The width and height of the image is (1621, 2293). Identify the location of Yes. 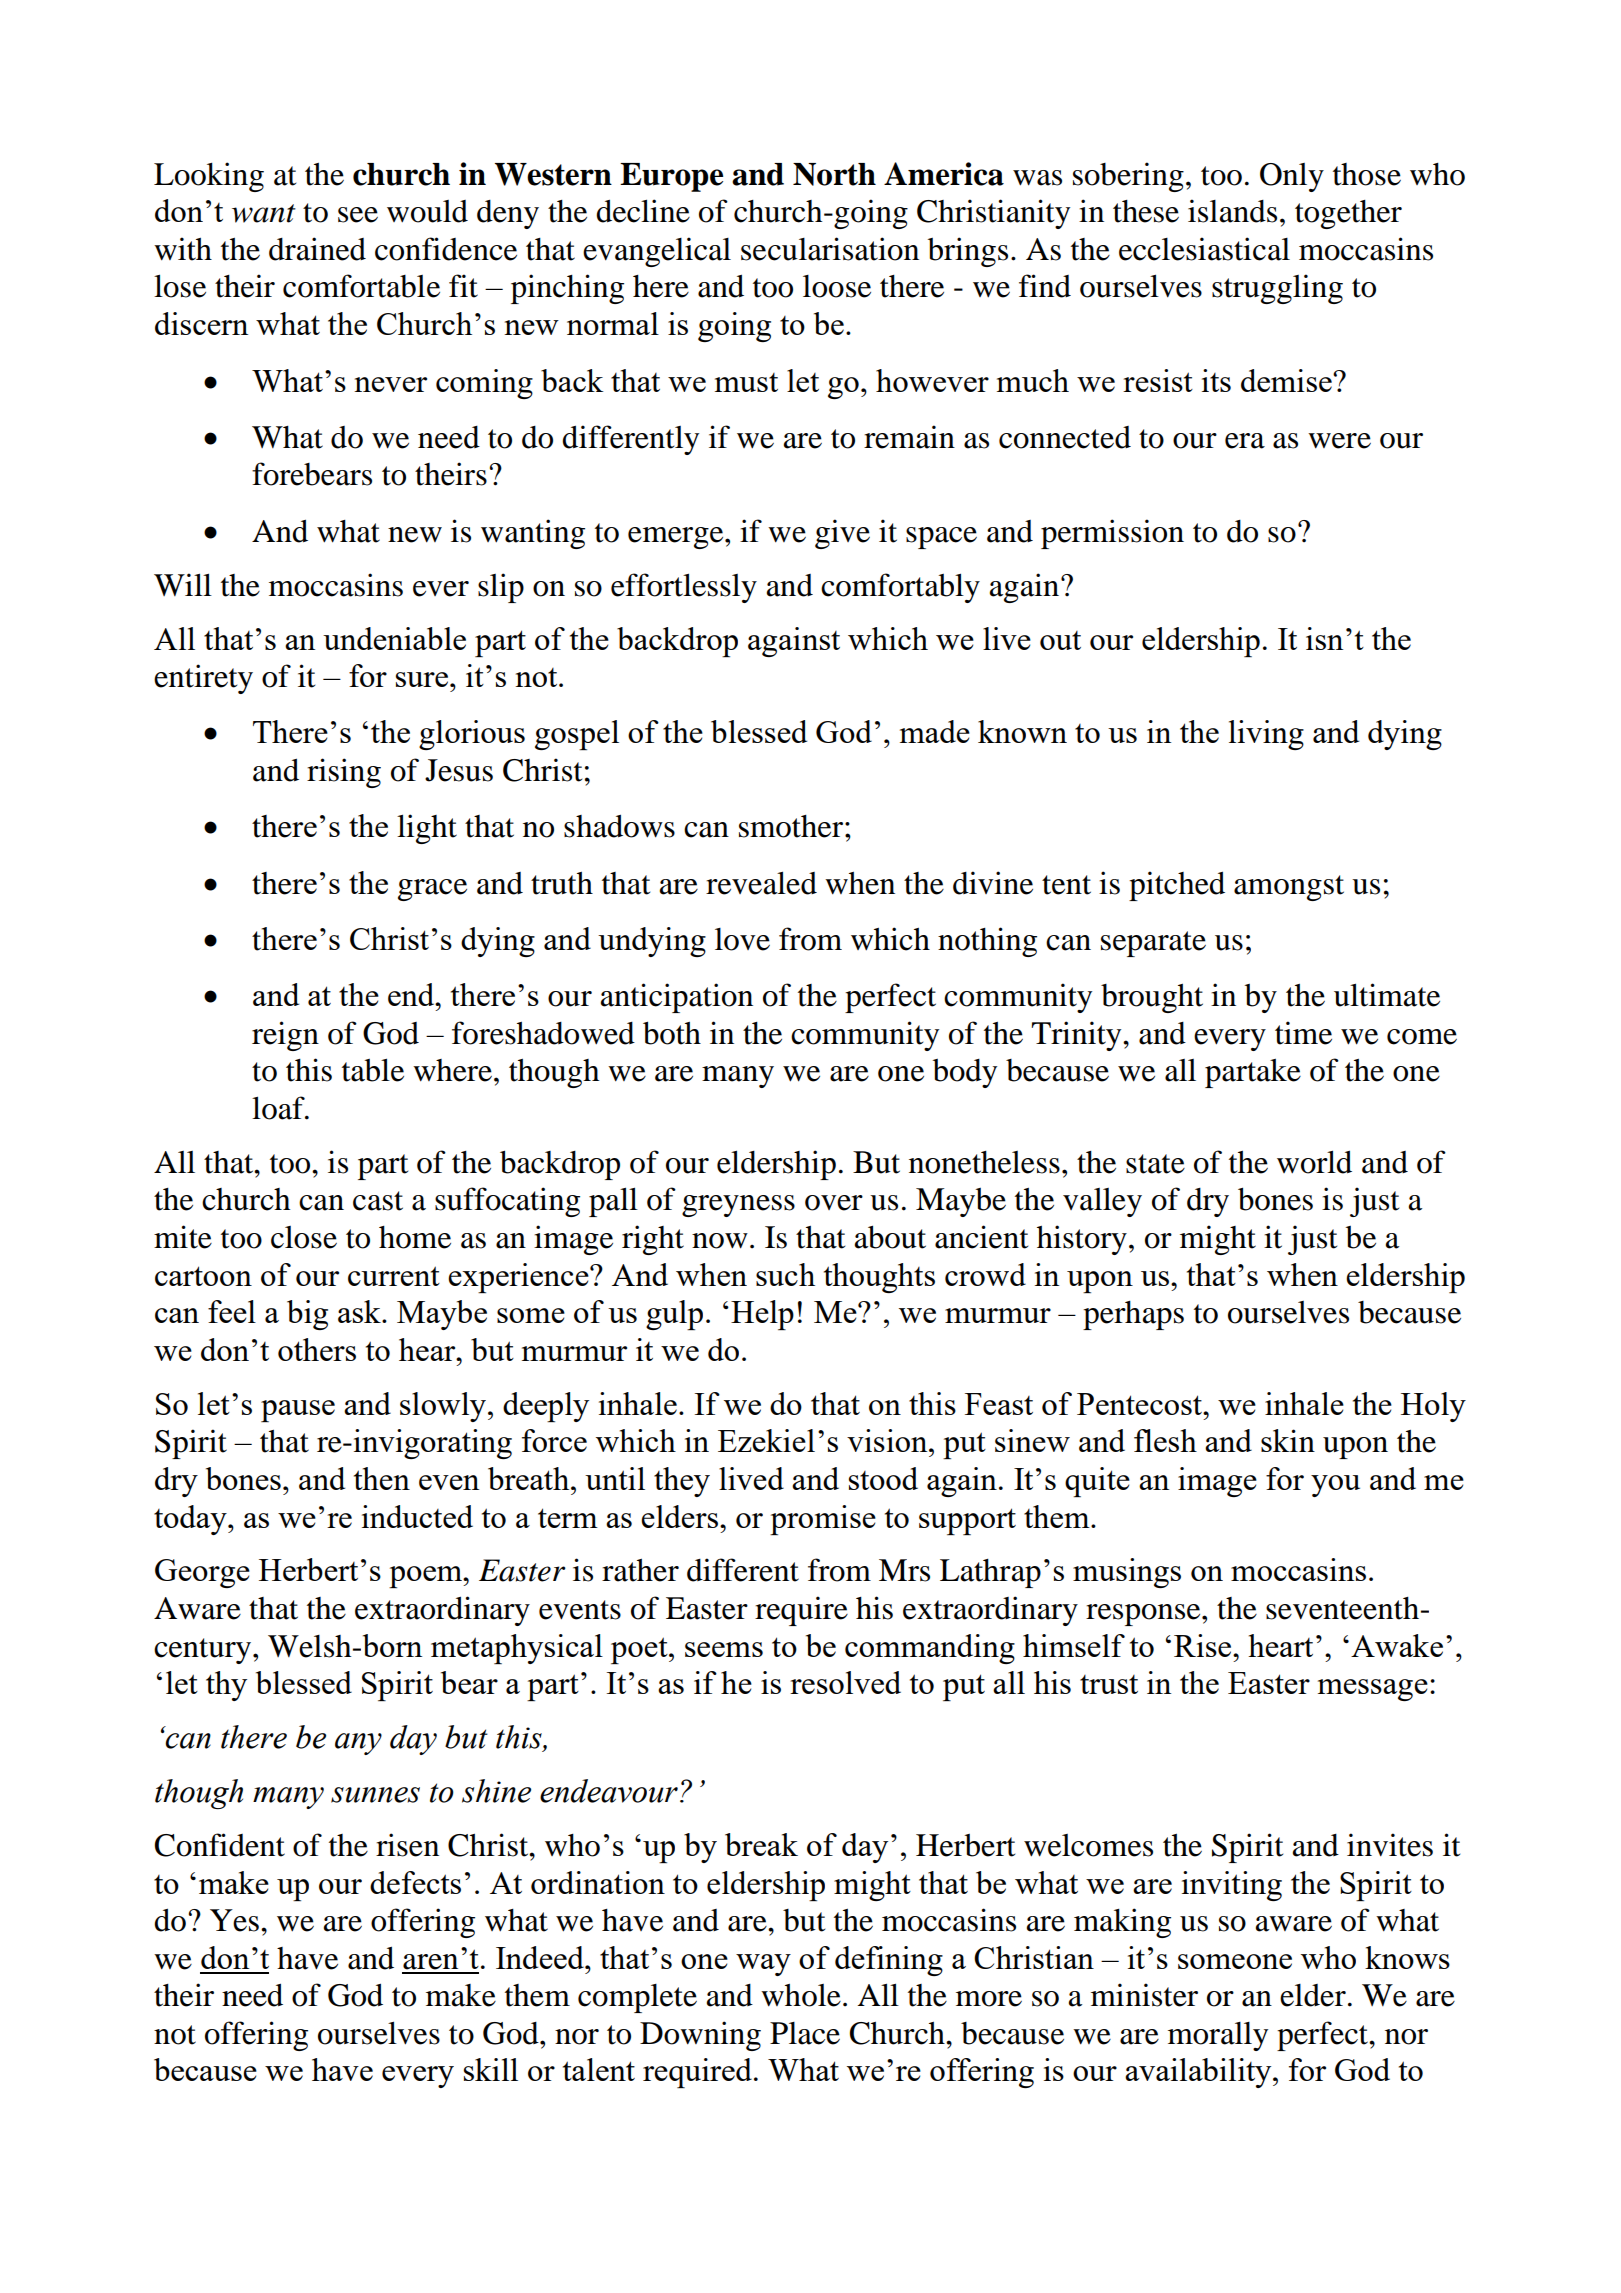
(234, 1920).
